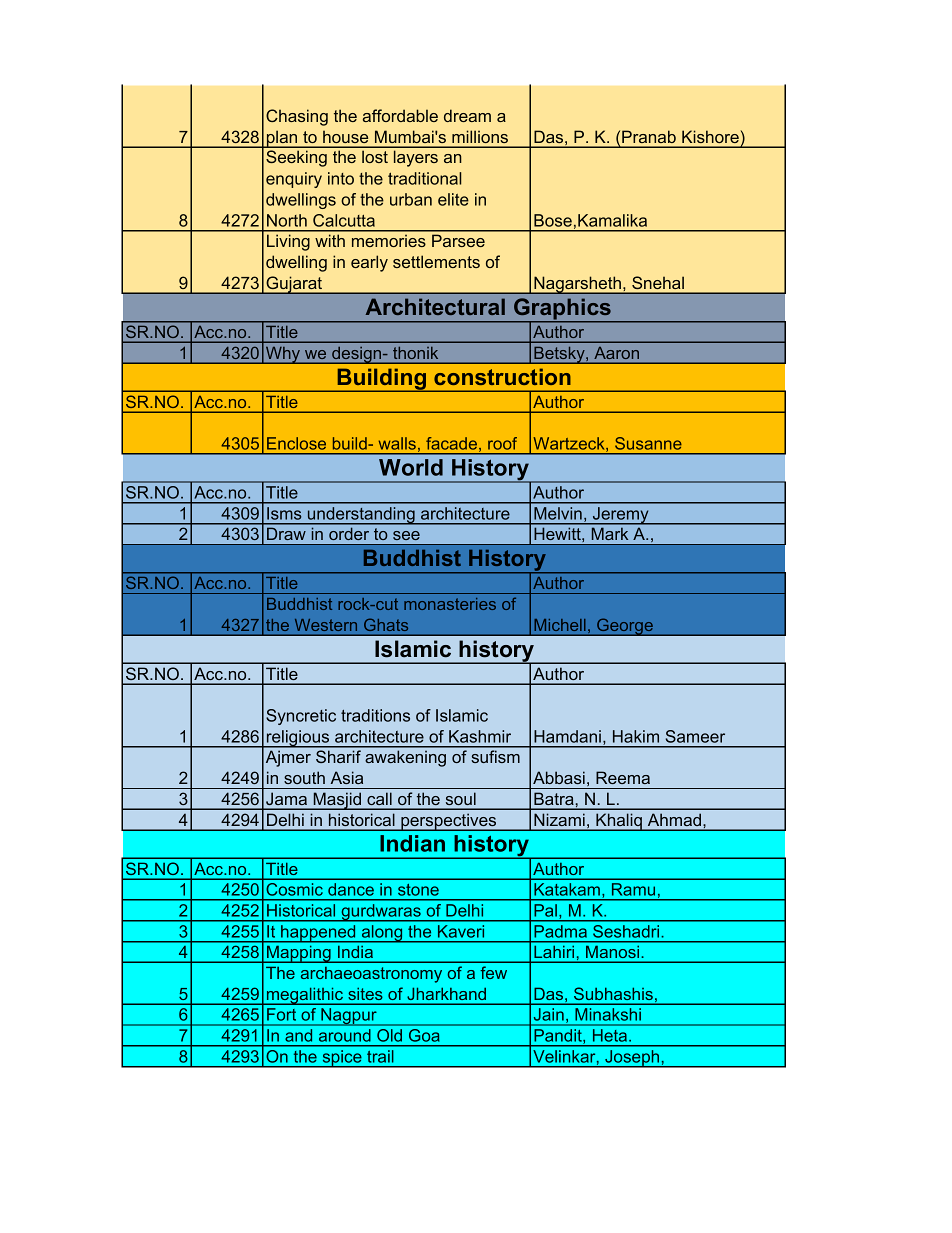 The height and width of the document is (1233, 952). I want to click on into, so click(341, 178).
